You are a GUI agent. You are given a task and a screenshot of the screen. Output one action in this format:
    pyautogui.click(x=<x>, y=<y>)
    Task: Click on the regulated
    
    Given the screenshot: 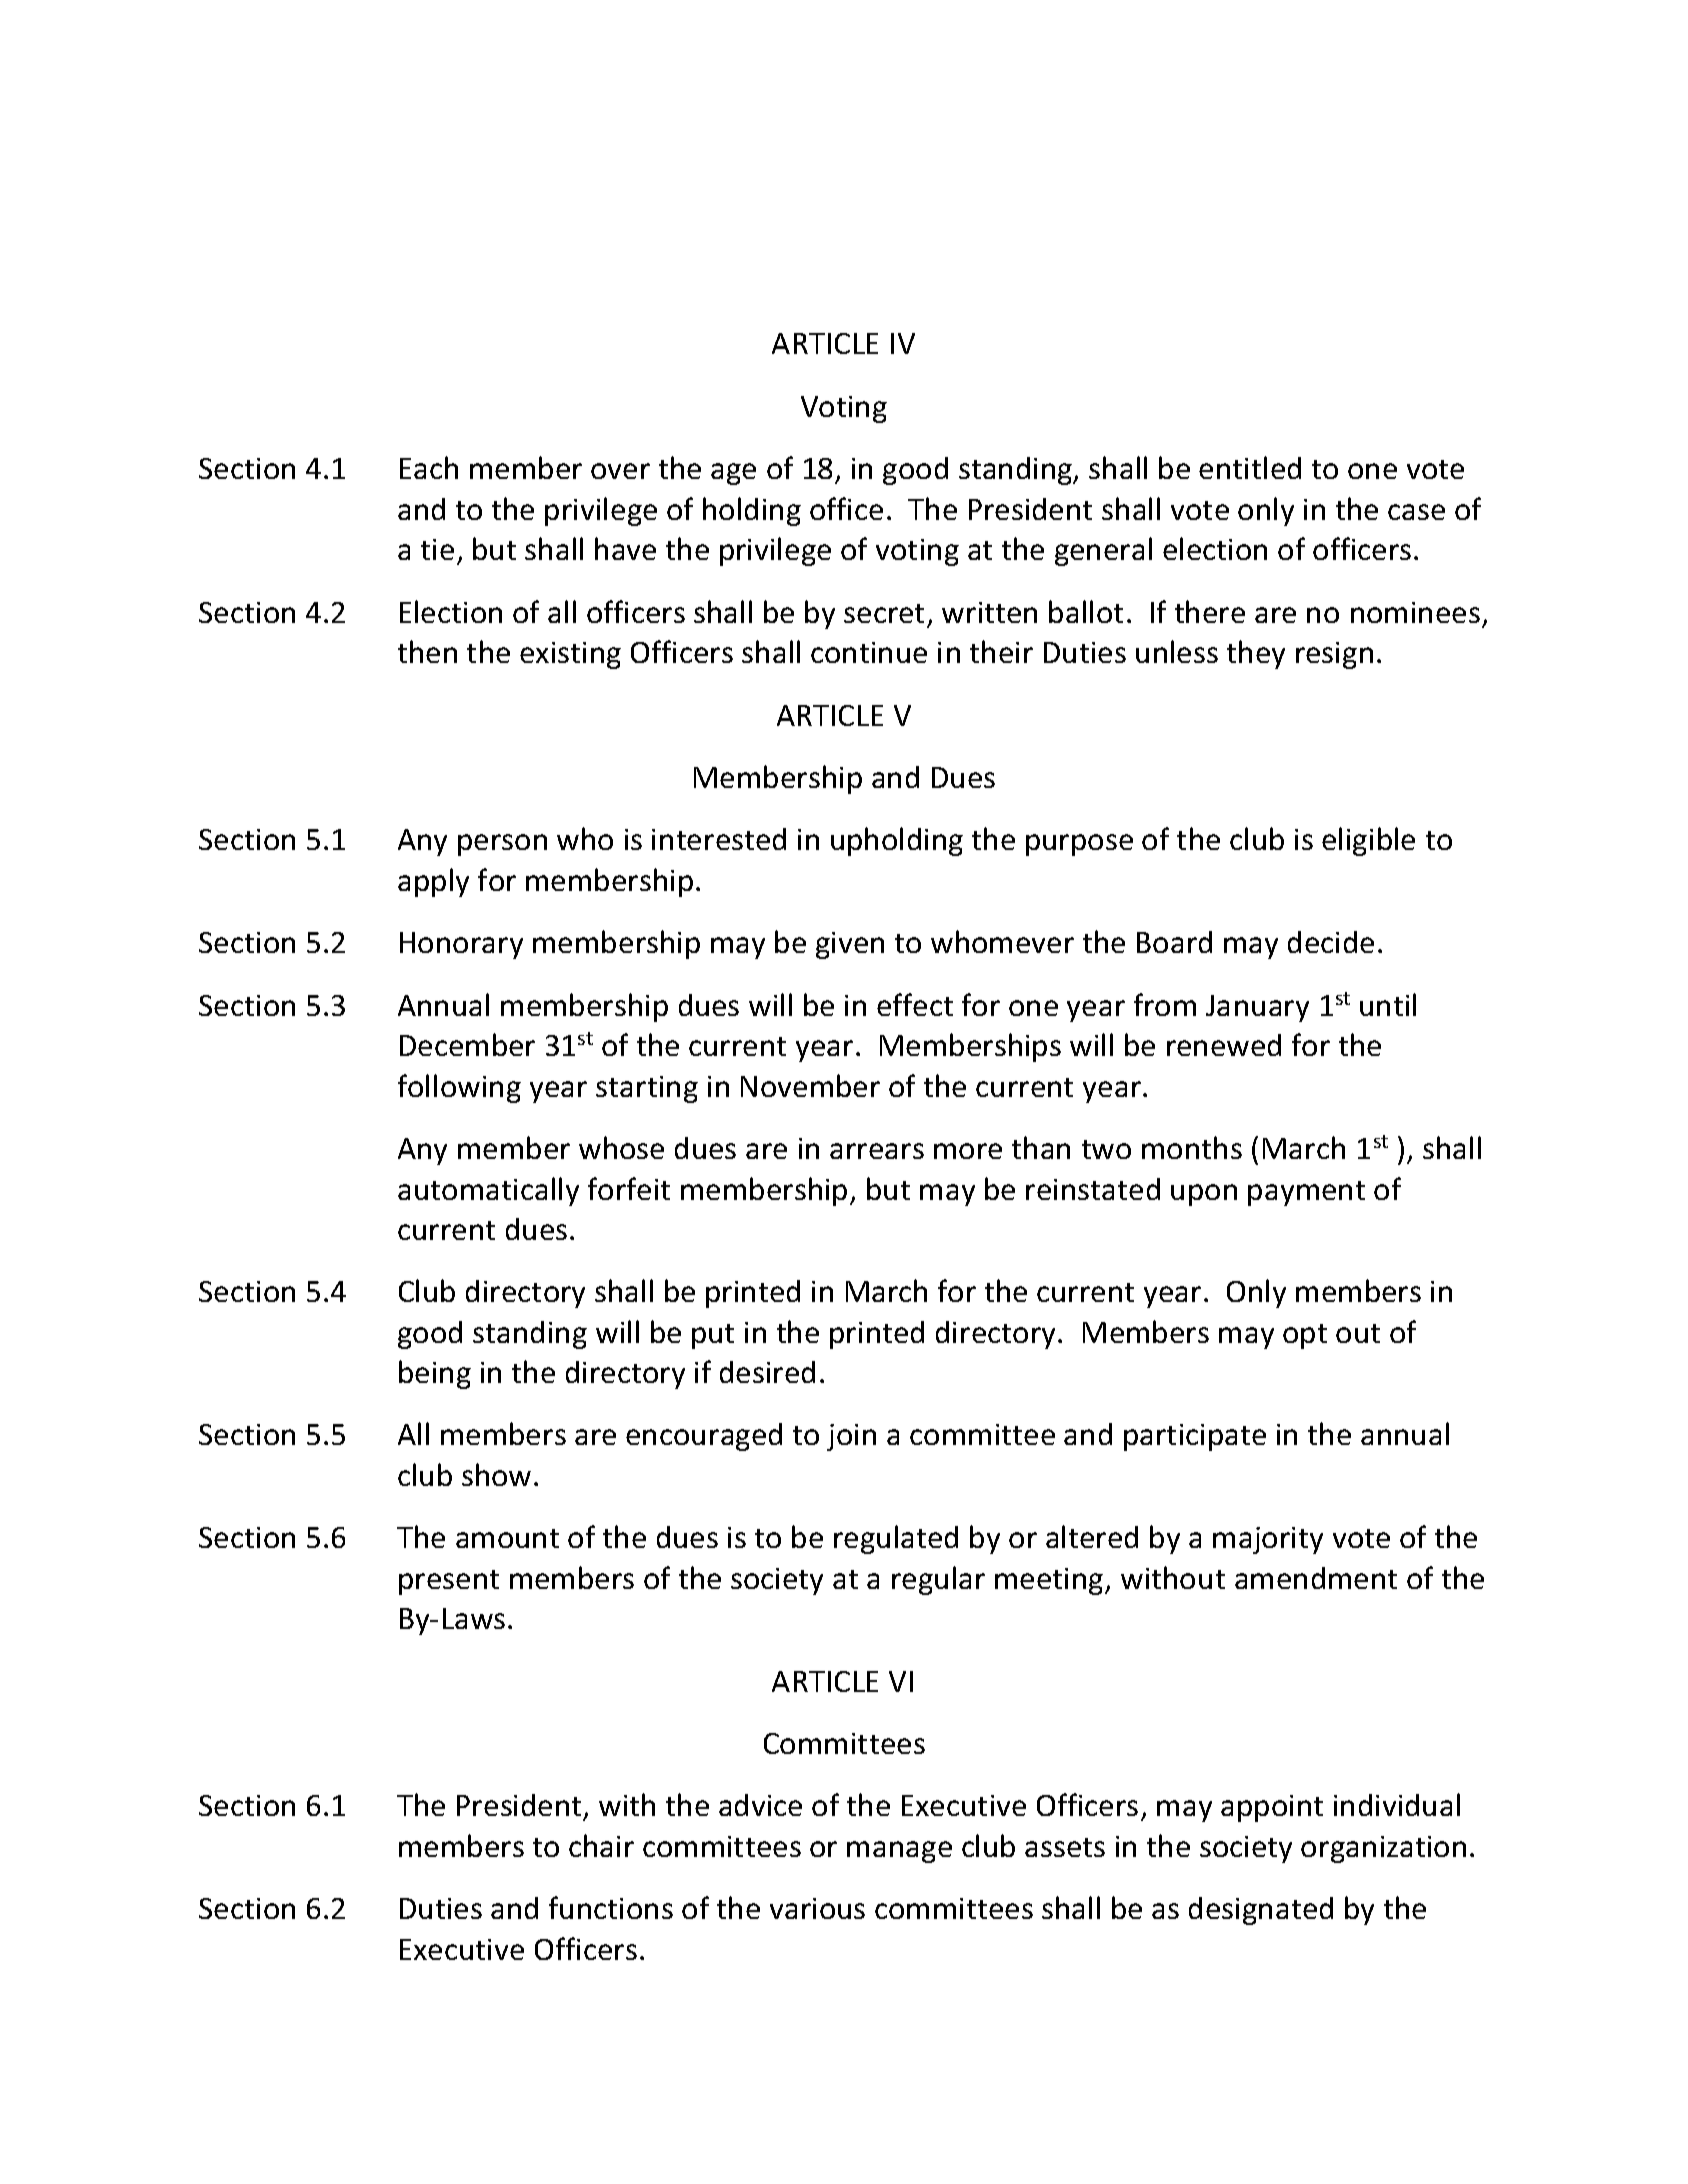 What is the action you would take?
    pyautogui.click(x=896, y=1539)
